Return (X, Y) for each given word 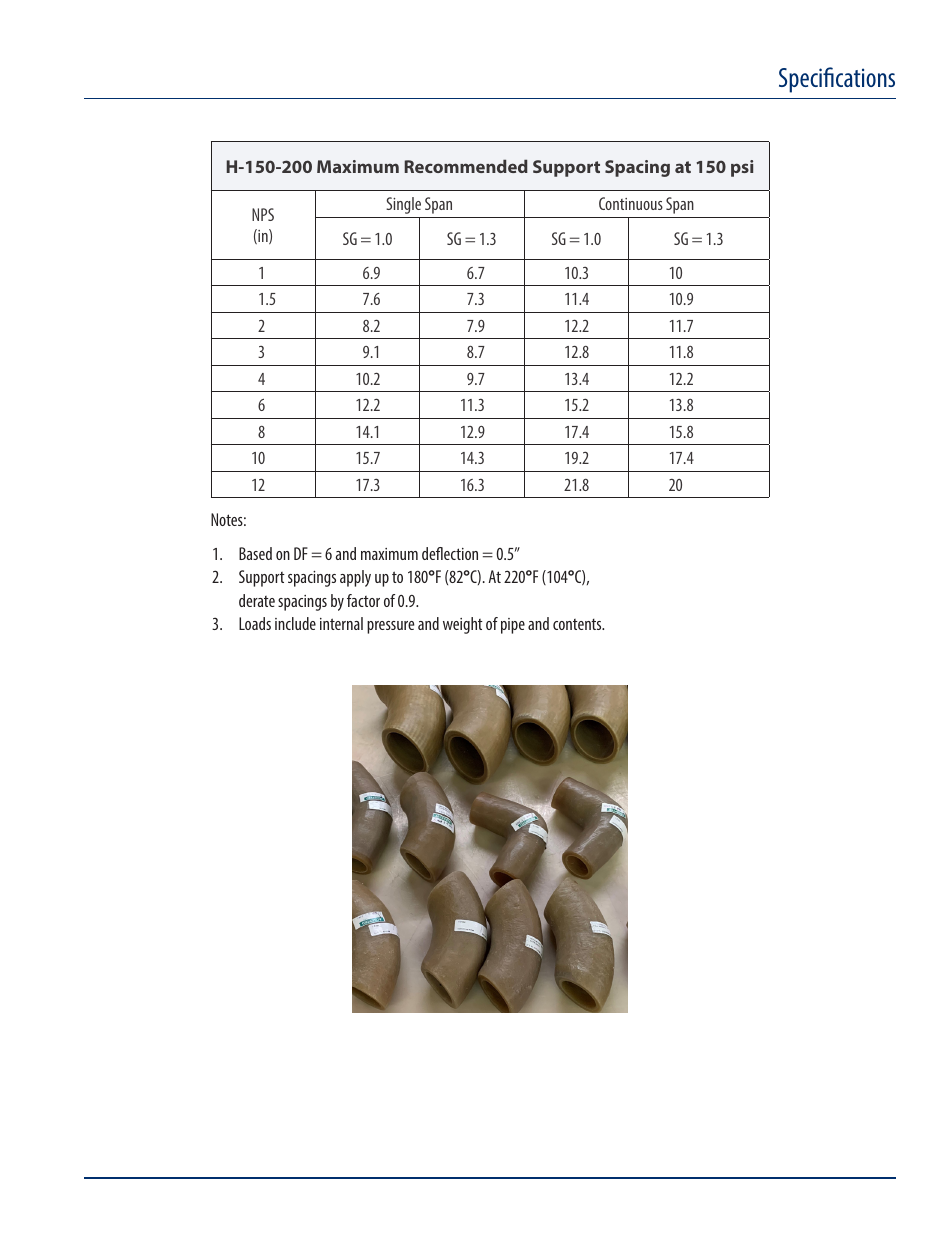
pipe (513, 626)
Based (255, 553)
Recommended (466, 166)
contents (578, 624)
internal (341, 623)
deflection (450, 553)
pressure (390, 627)
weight (463, 625)
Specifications (837, 80)
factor (363, 600)
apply (355, 578)
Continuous (631, 203)
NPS (263, 214)
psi (742, 168)
